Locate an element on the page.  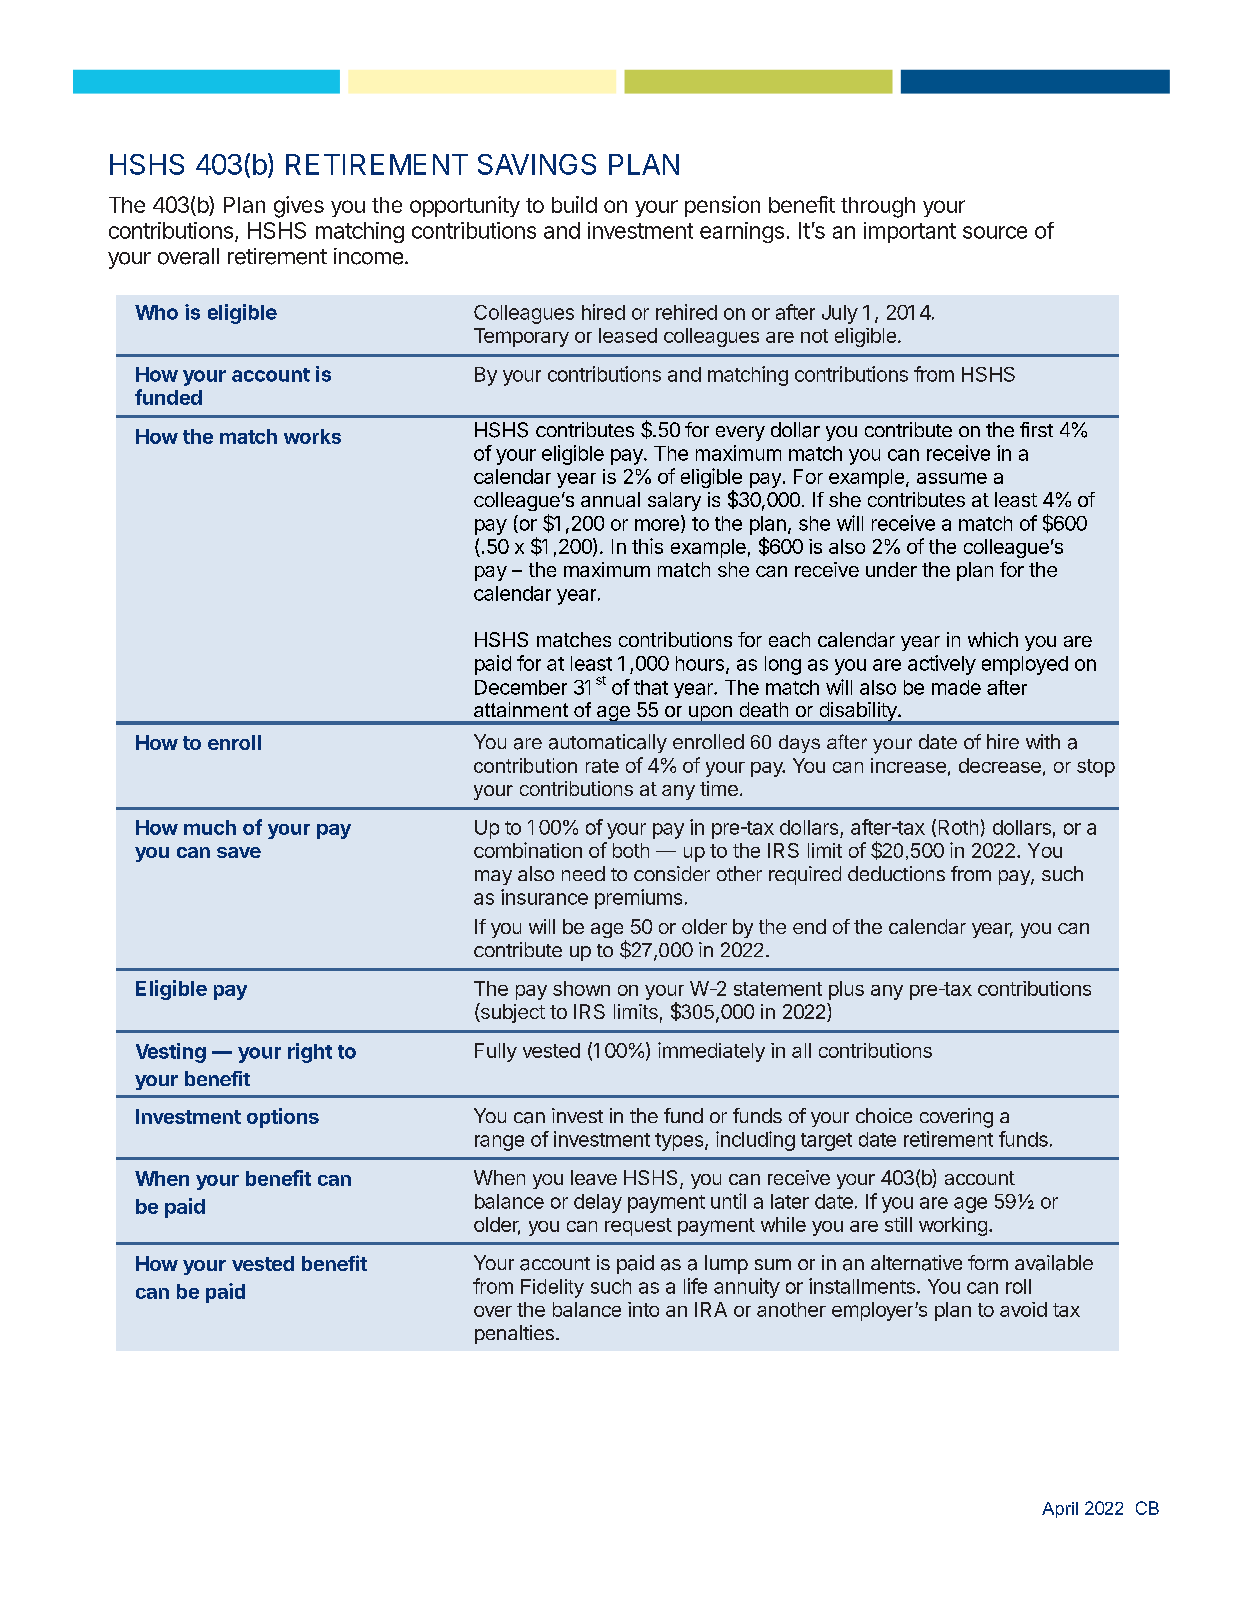
works is located at coordinates (312, 436).
